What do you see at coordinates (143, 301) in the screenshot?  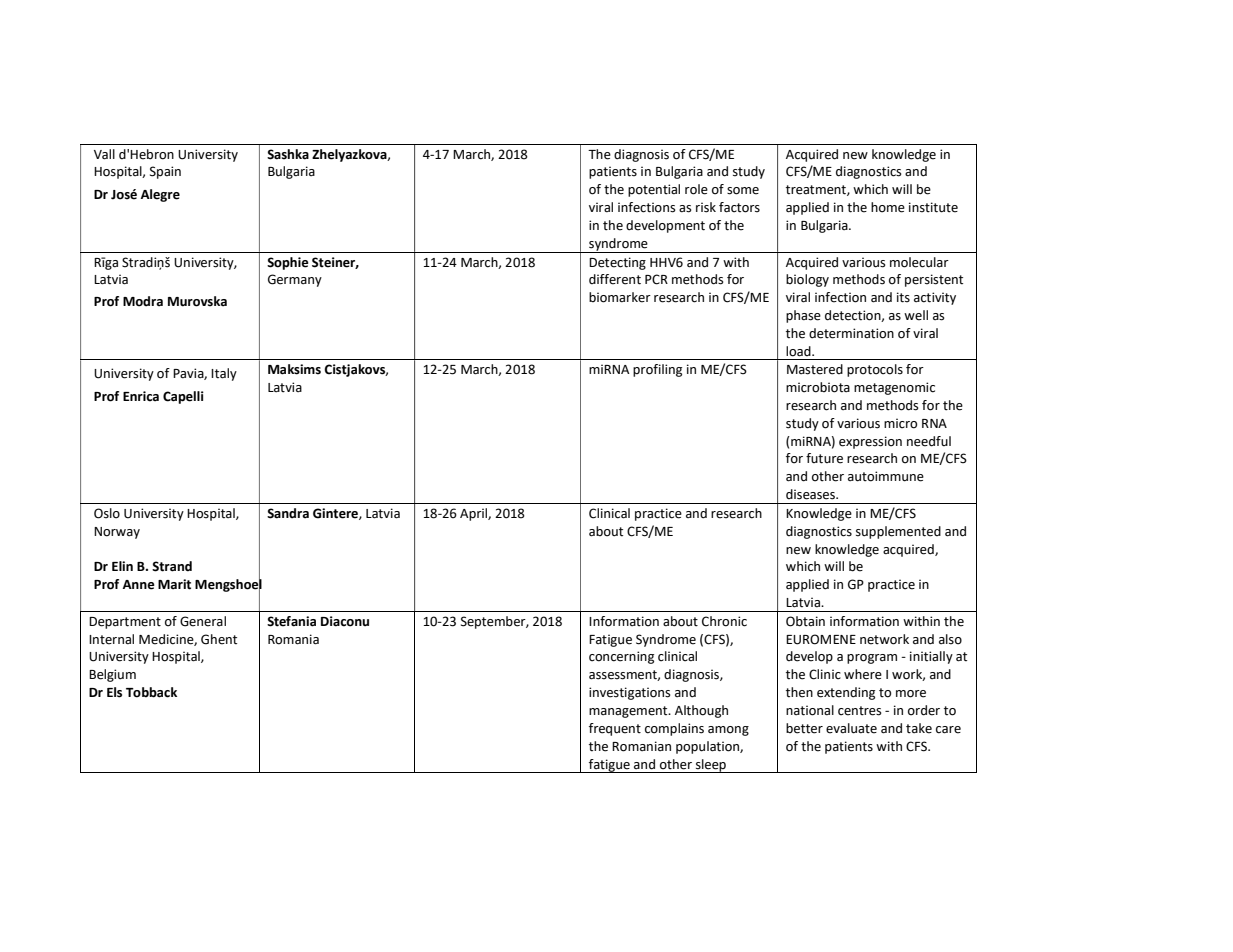 I see `Modra` at bounding box center [143, 301].
